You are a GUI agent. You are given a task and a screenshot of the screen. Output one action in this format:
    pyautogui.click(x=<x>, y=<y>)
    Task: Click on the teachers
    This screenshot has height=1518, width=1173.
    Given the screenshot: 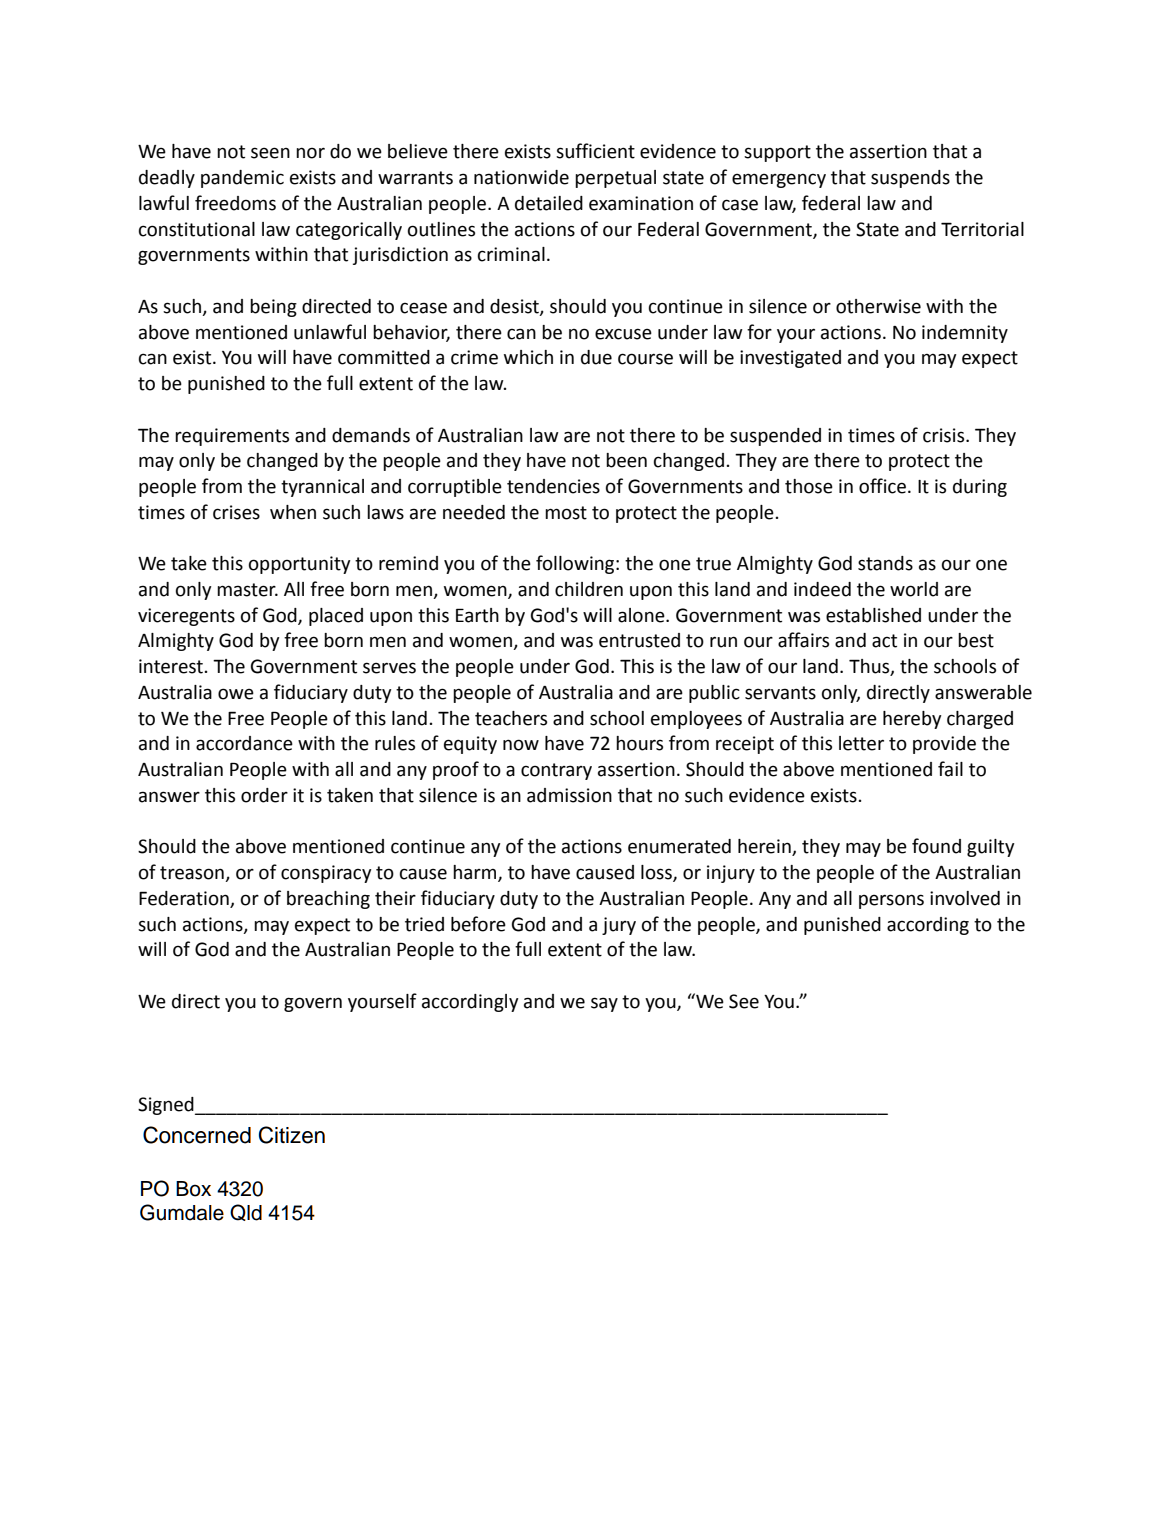 What is the action you would take?
    pyautogui.click(x=511, y=718)
